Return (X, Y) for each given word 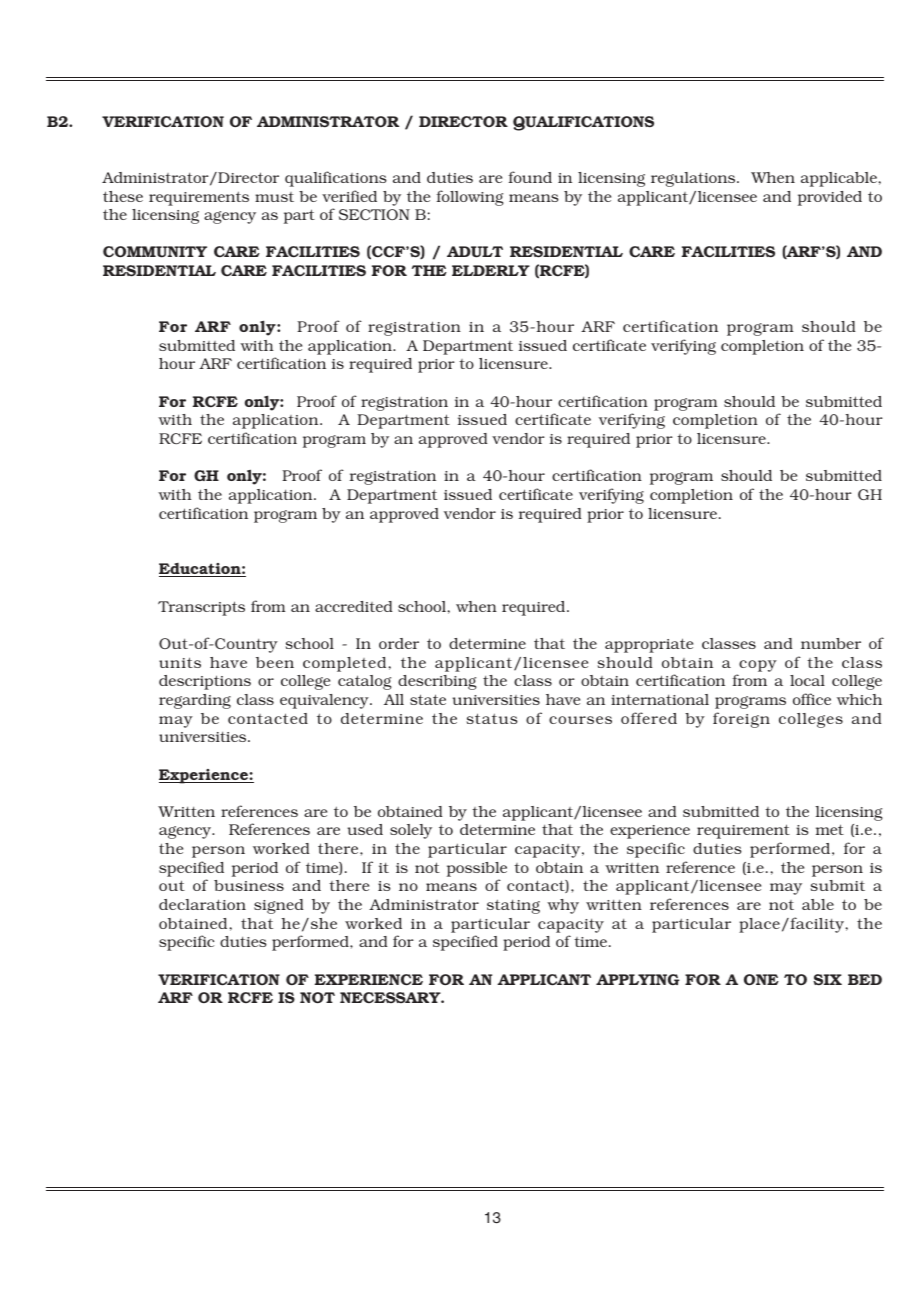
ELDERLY (491, 270)
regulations (694, 179)
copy (758, 666)
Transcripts (201, 608)
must (274, 197)
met (830, 829)
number (831, 643)
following (470, 198)
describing (437, 682)
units (180, 662)
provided (830, 198)
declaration (202, 904)
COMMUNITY (155, 252)
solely (411, 831)
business (249, 885)
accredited (354, 606)
